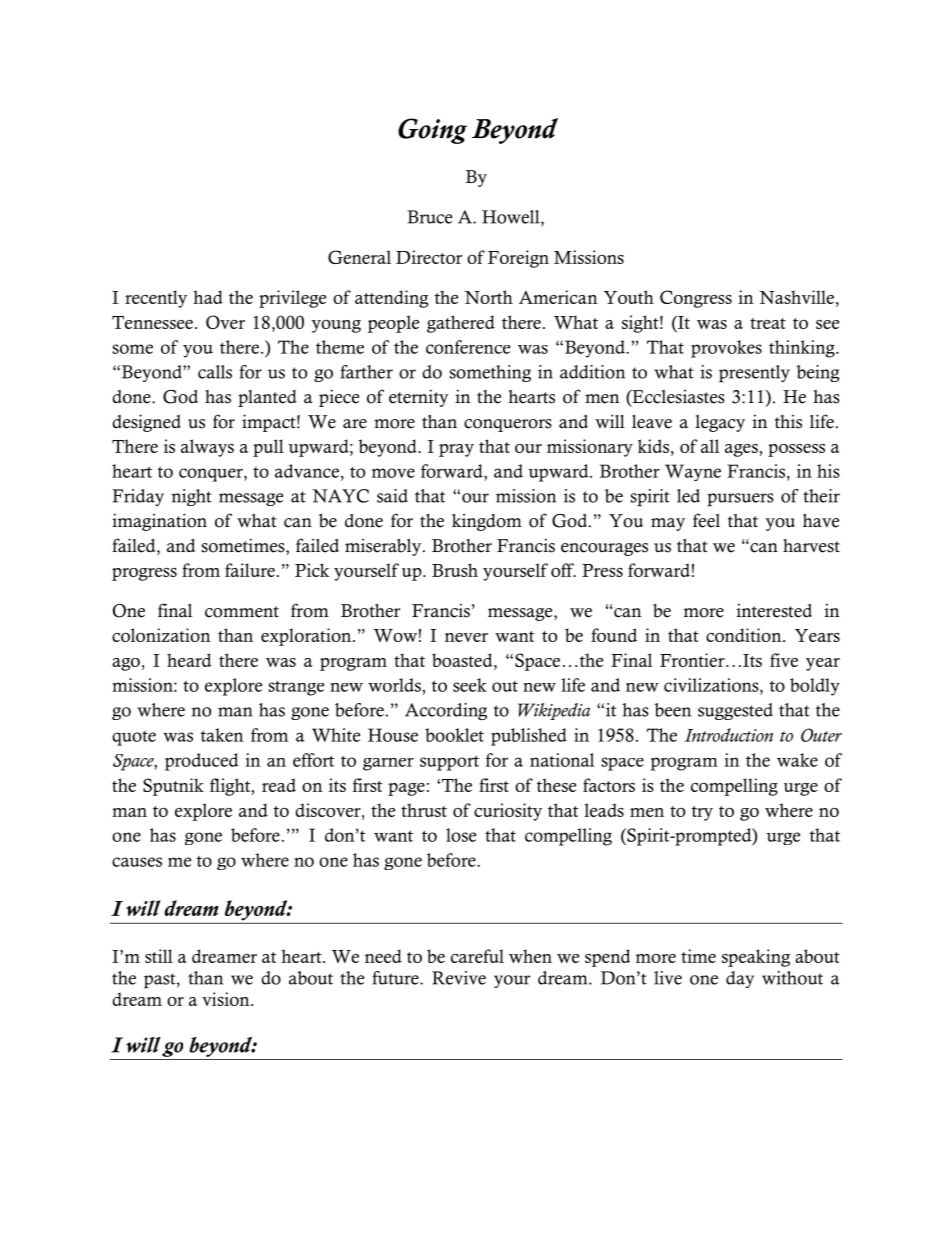 The width and height of the document is (952, 1233). What do you see at coordinates (359, 257) in the document?
I see `General` at bounding box center [359, 257].
